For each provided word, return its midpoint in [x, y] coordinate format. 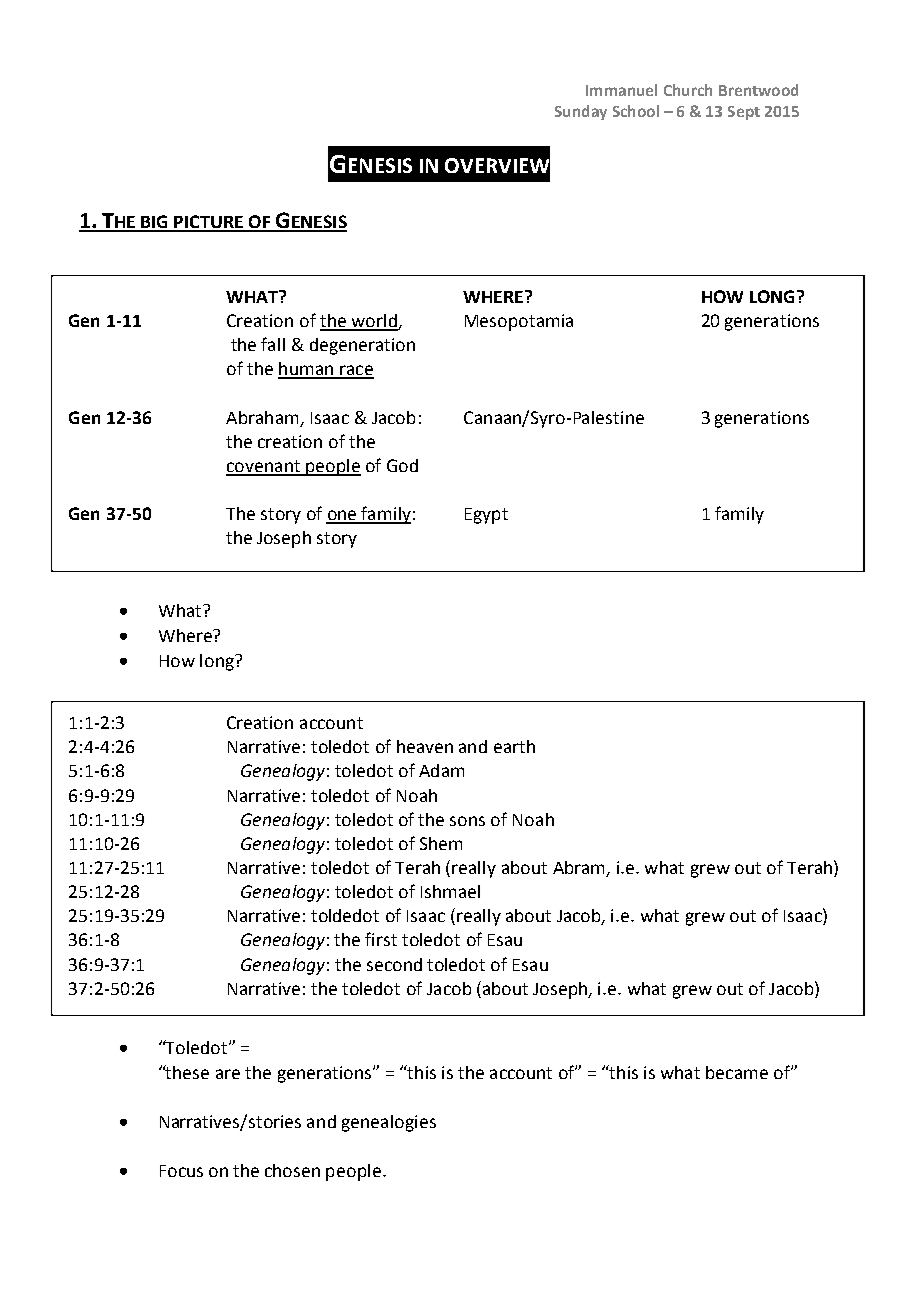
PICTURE [209, 223]
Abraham [262, 417]
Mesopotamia [519, 322]
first [381, 939]
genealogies [389, 1123]
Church [688, 90]
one [342, 516]
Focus [181, 1171]
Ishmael [450, 891]
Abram [580, 869]
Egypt [486, 516]
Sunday [581, 112]
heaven [425, 746]
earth [514, 746]
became [737, 1072]
